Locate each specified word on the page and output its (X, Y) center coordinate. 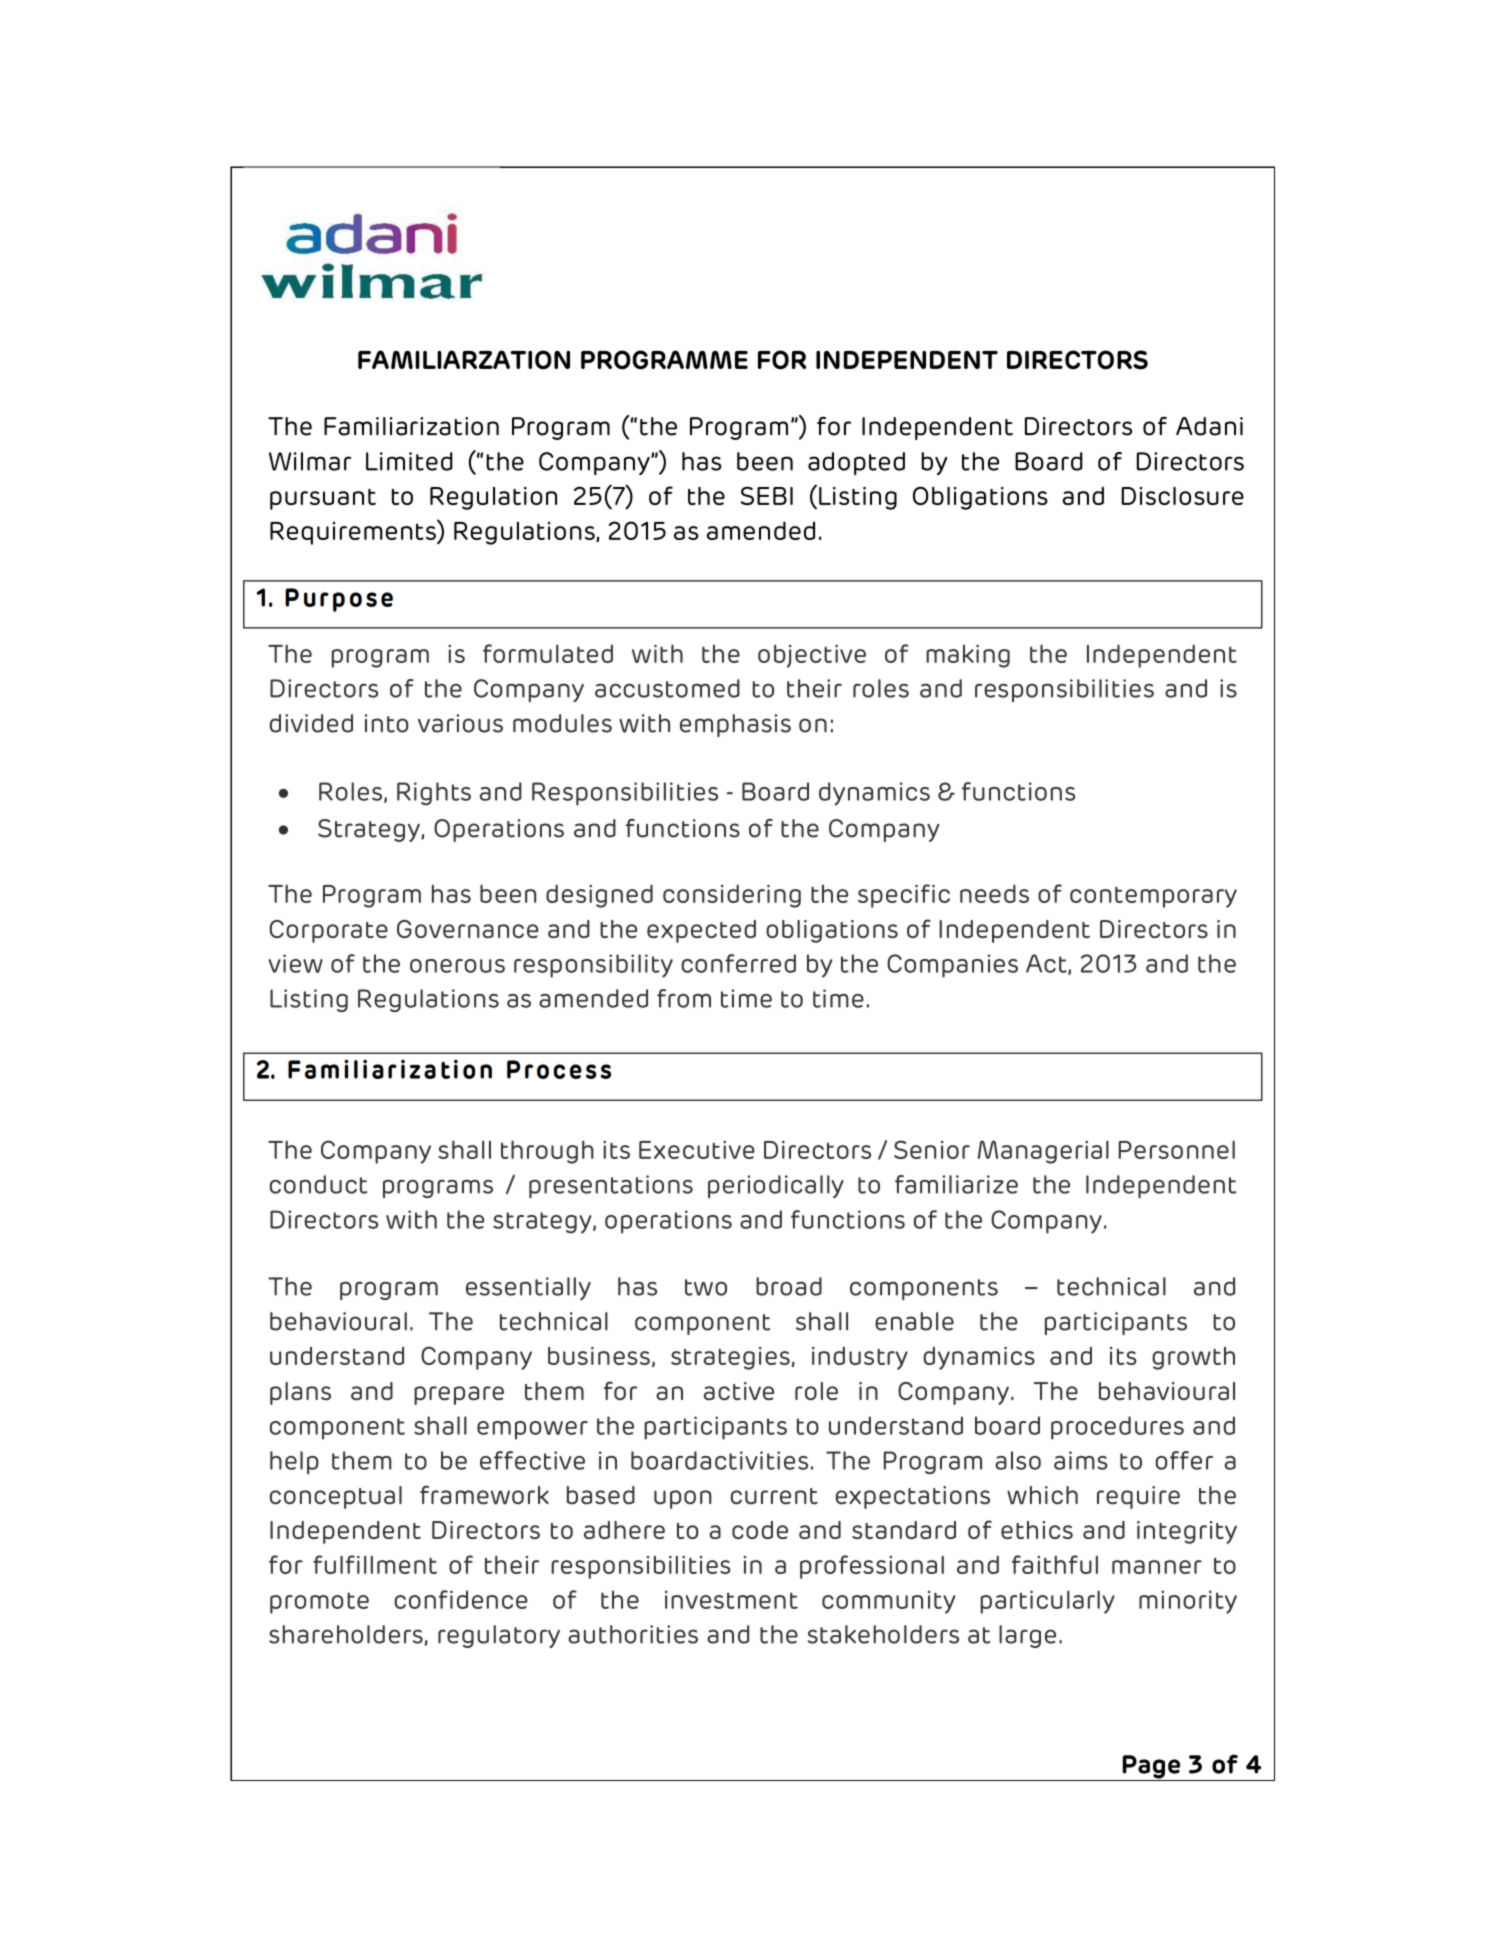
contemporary (1153, 897)
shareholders (347, 1635)
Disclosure (1182, 496)
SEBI (767, 495)
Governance (468, 929)
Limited (409, 461)
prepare (459, 1395)
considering (732, 896)
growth (1193, 1358)
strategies (730, 1358)
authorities (633, 1634)
